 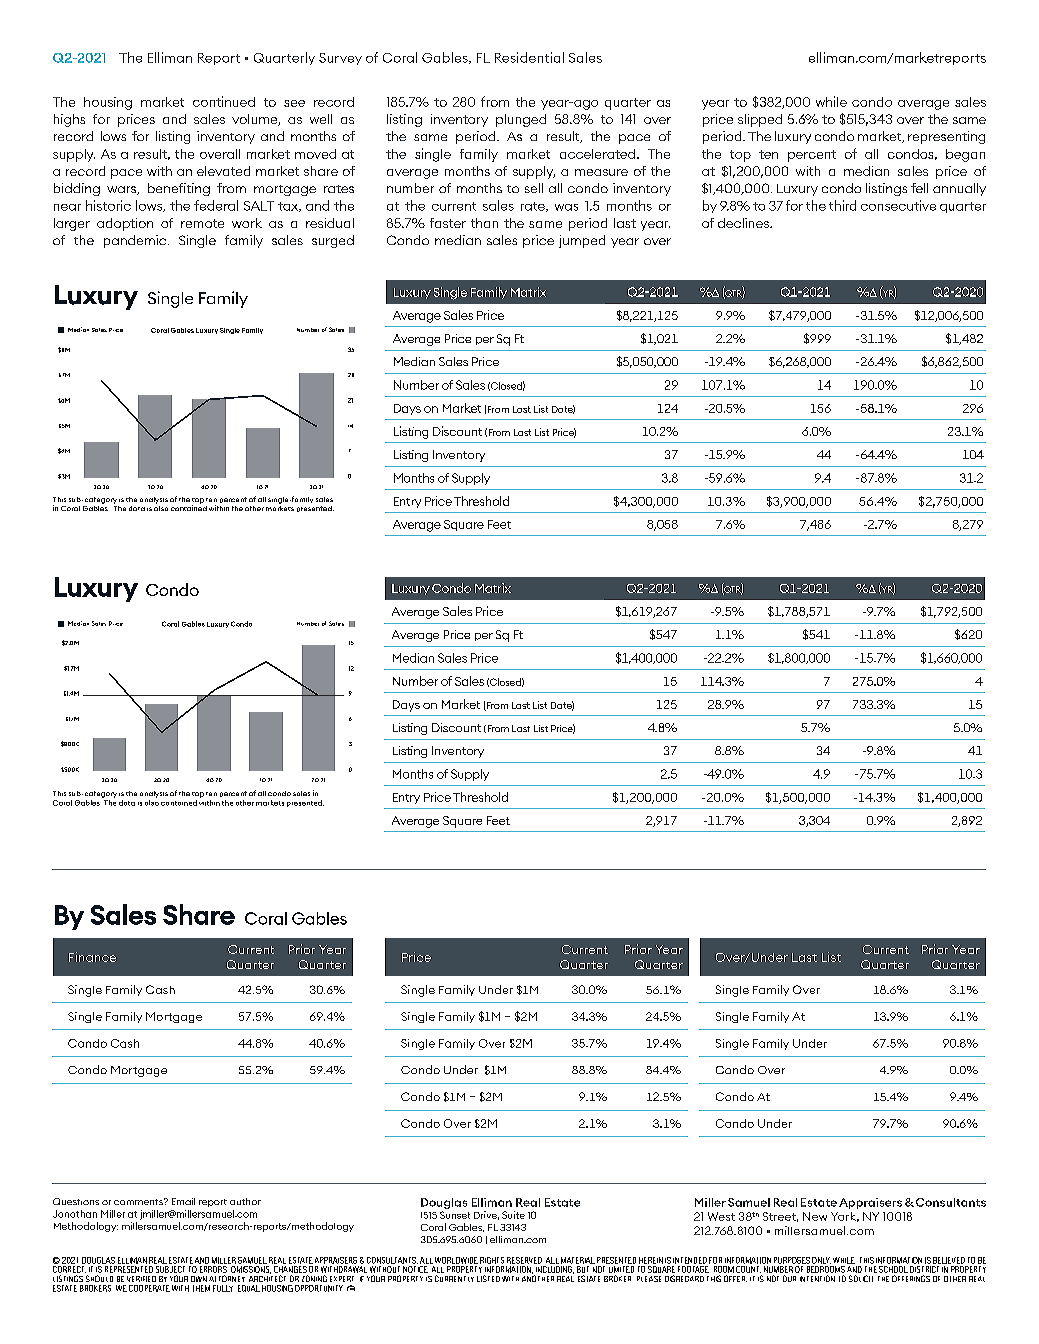 What do you see at coordinates (760, 120) in the screenshot?
I see `slipped` at bounding box center [760, 120].
